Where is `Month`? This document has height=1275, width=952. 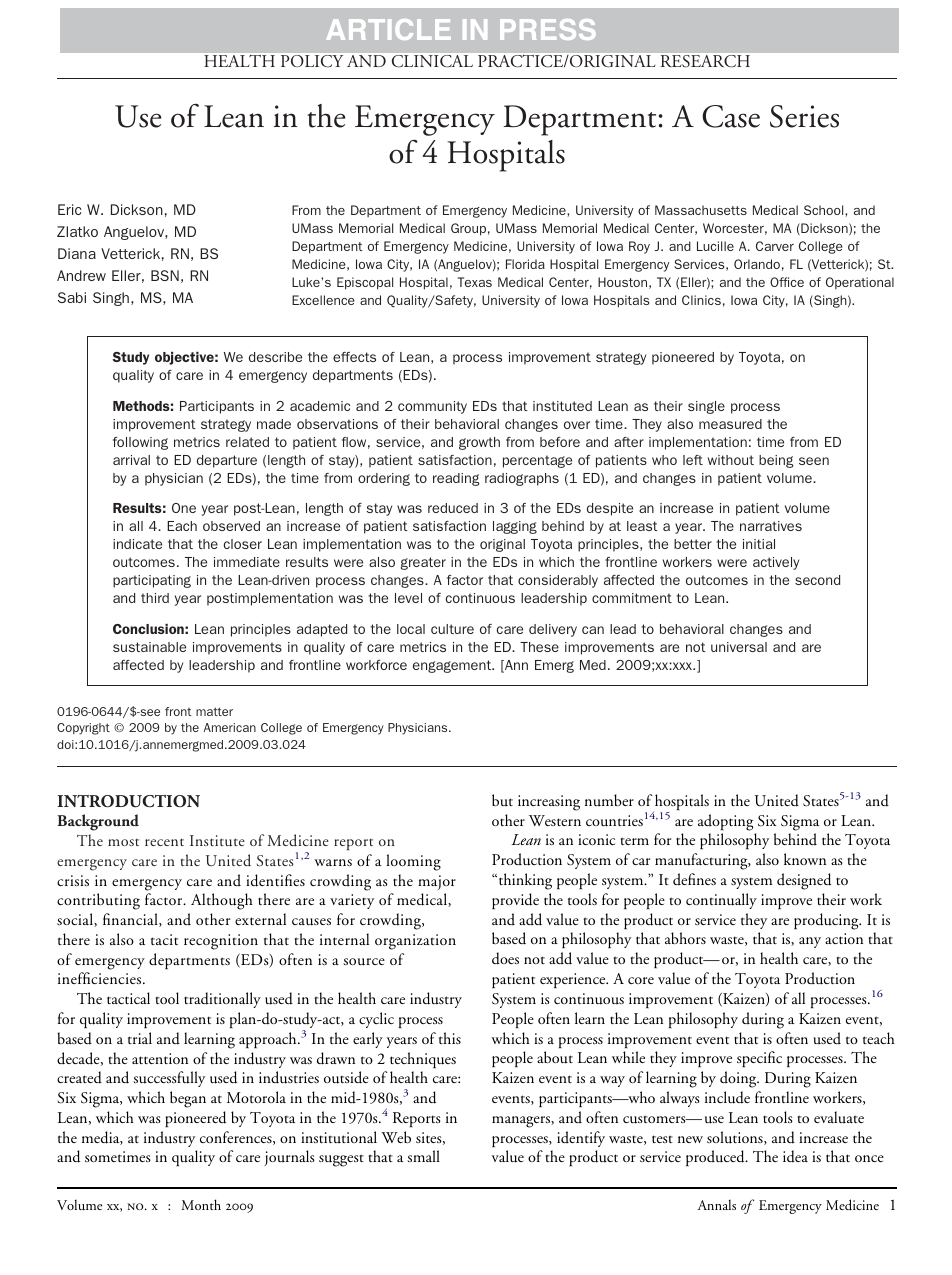 Month is located at coordinates (201, 1204).
